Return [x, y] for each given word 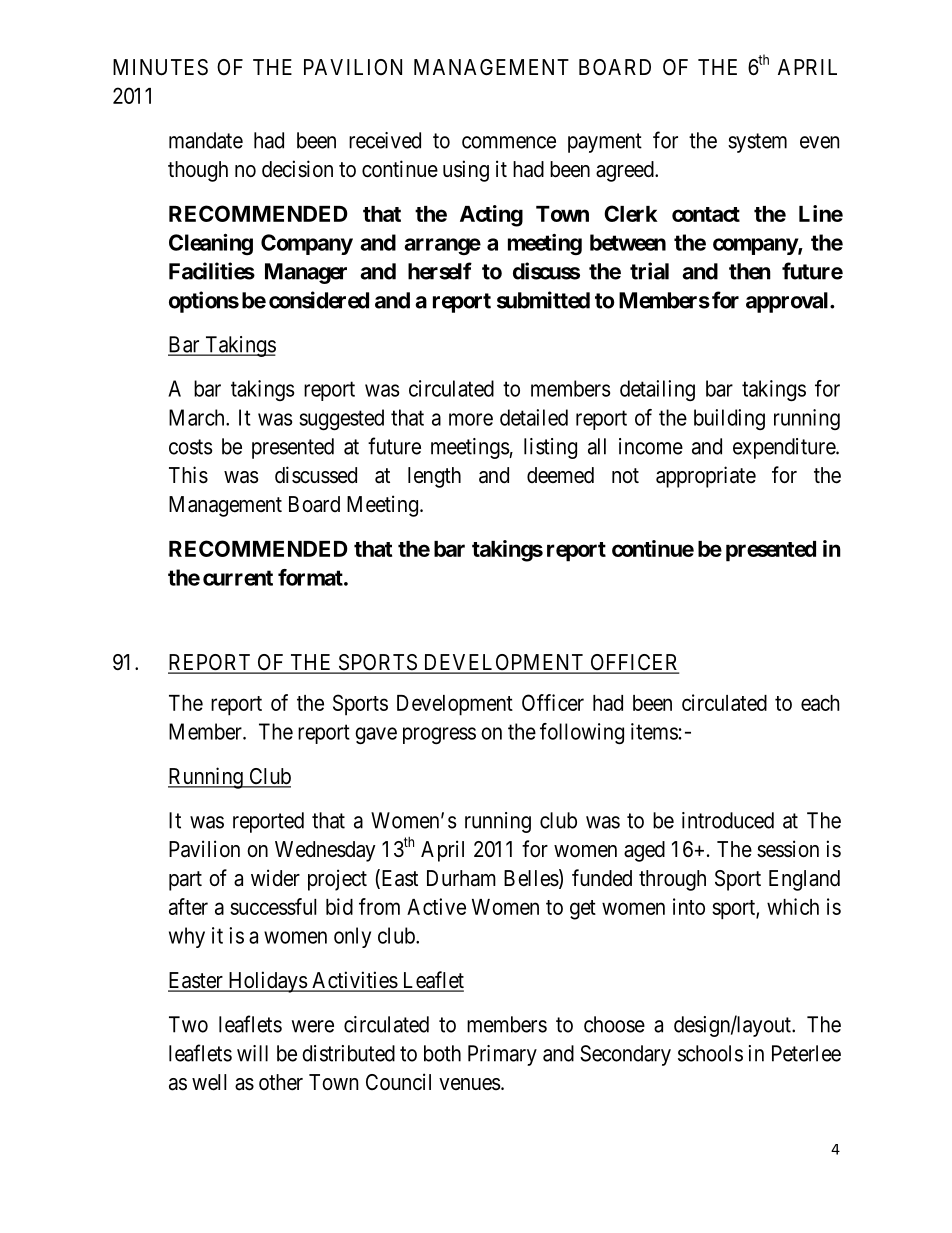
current [238, 578]
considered [319, 300]
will [252, 1053]
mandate [206, 140]
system [757, 143]
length [434, 477]
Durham [461, 878]
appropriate [706, 477]
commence [509, 142]
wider [275, 878]
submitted [543, 300]
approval [788, 302]
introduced [728, 820]
